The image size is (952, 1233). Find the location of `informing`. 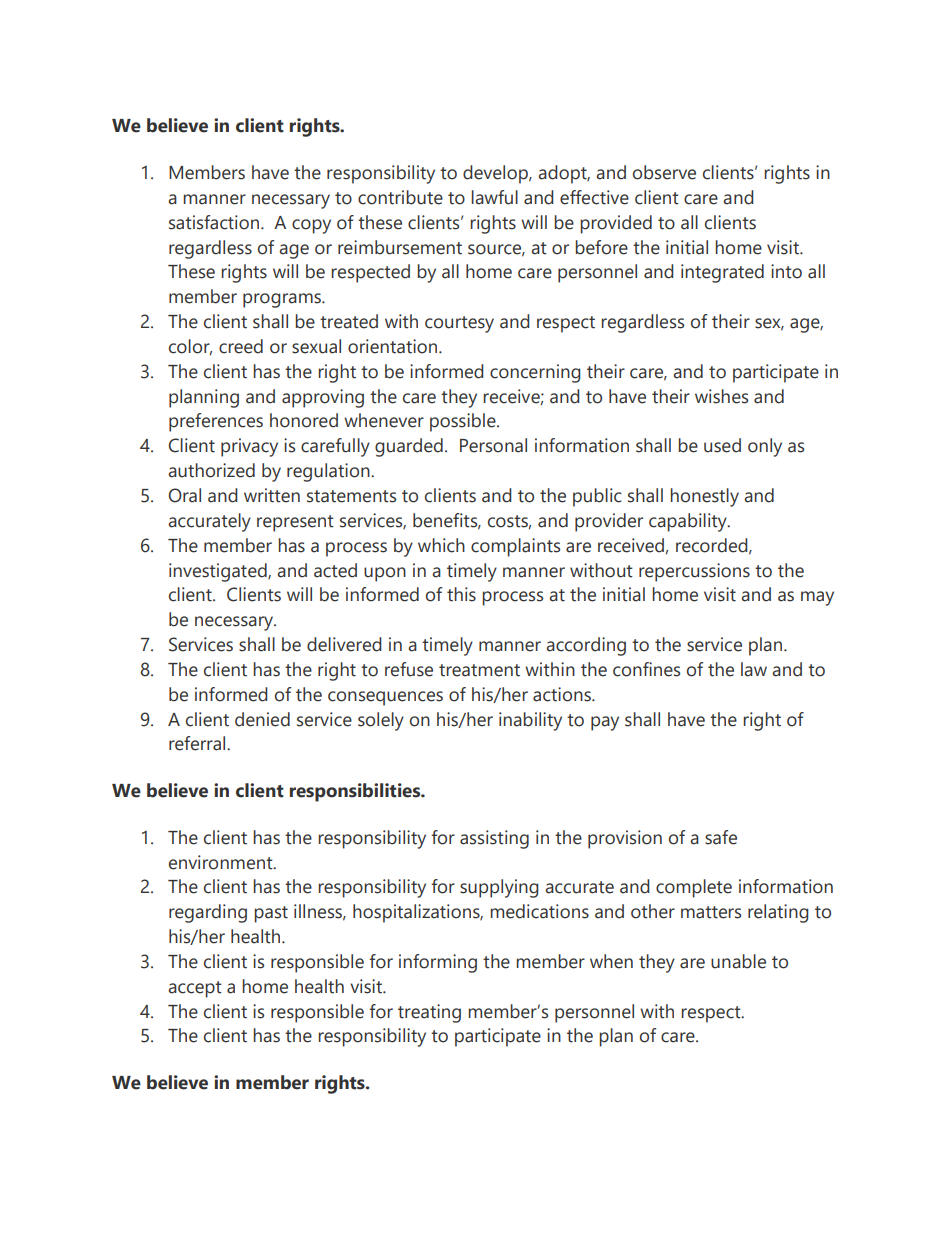

informing is located at coordinates (438, 963).
